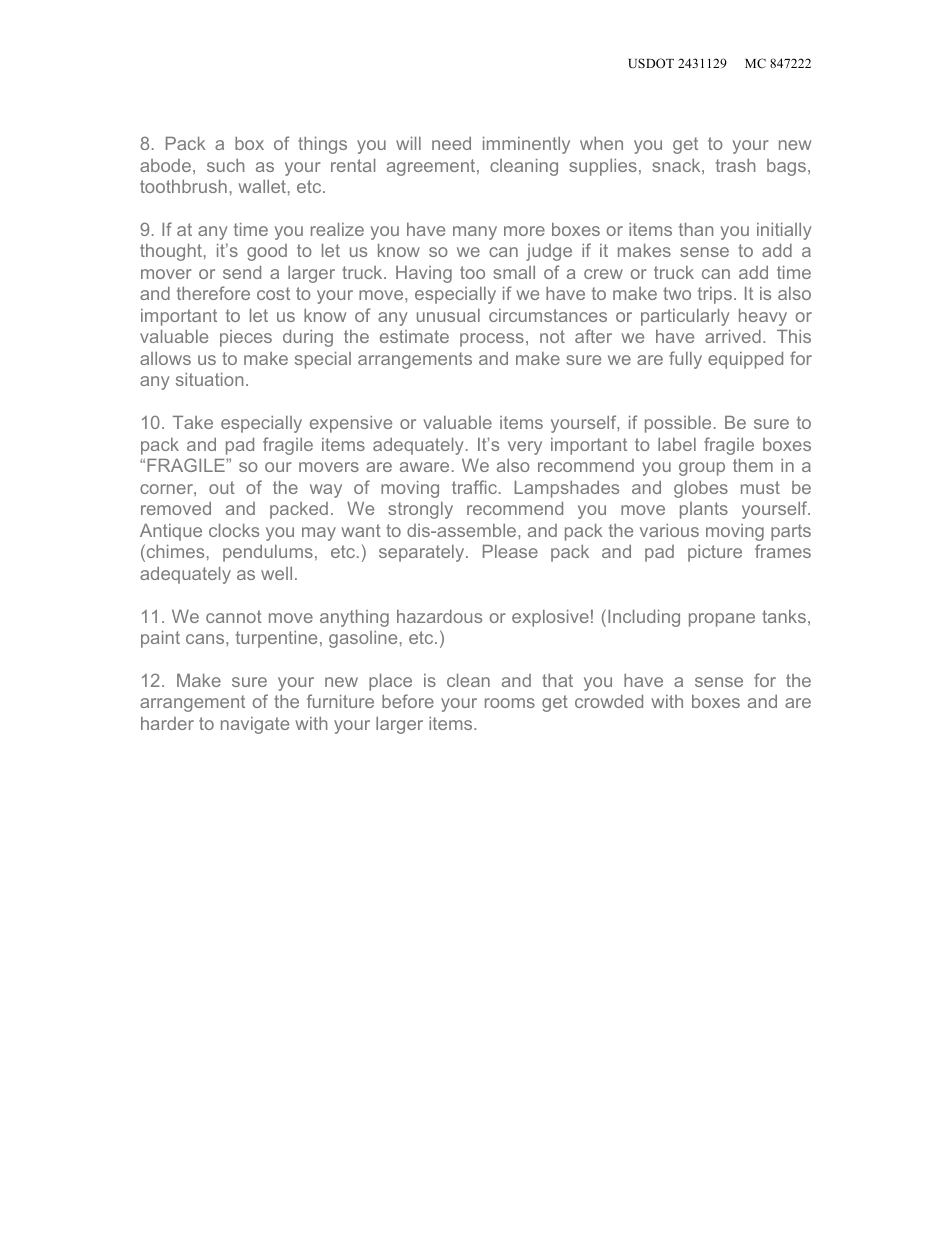 The image size is (952, 1233). I want to click on need, so click(451, 143).
